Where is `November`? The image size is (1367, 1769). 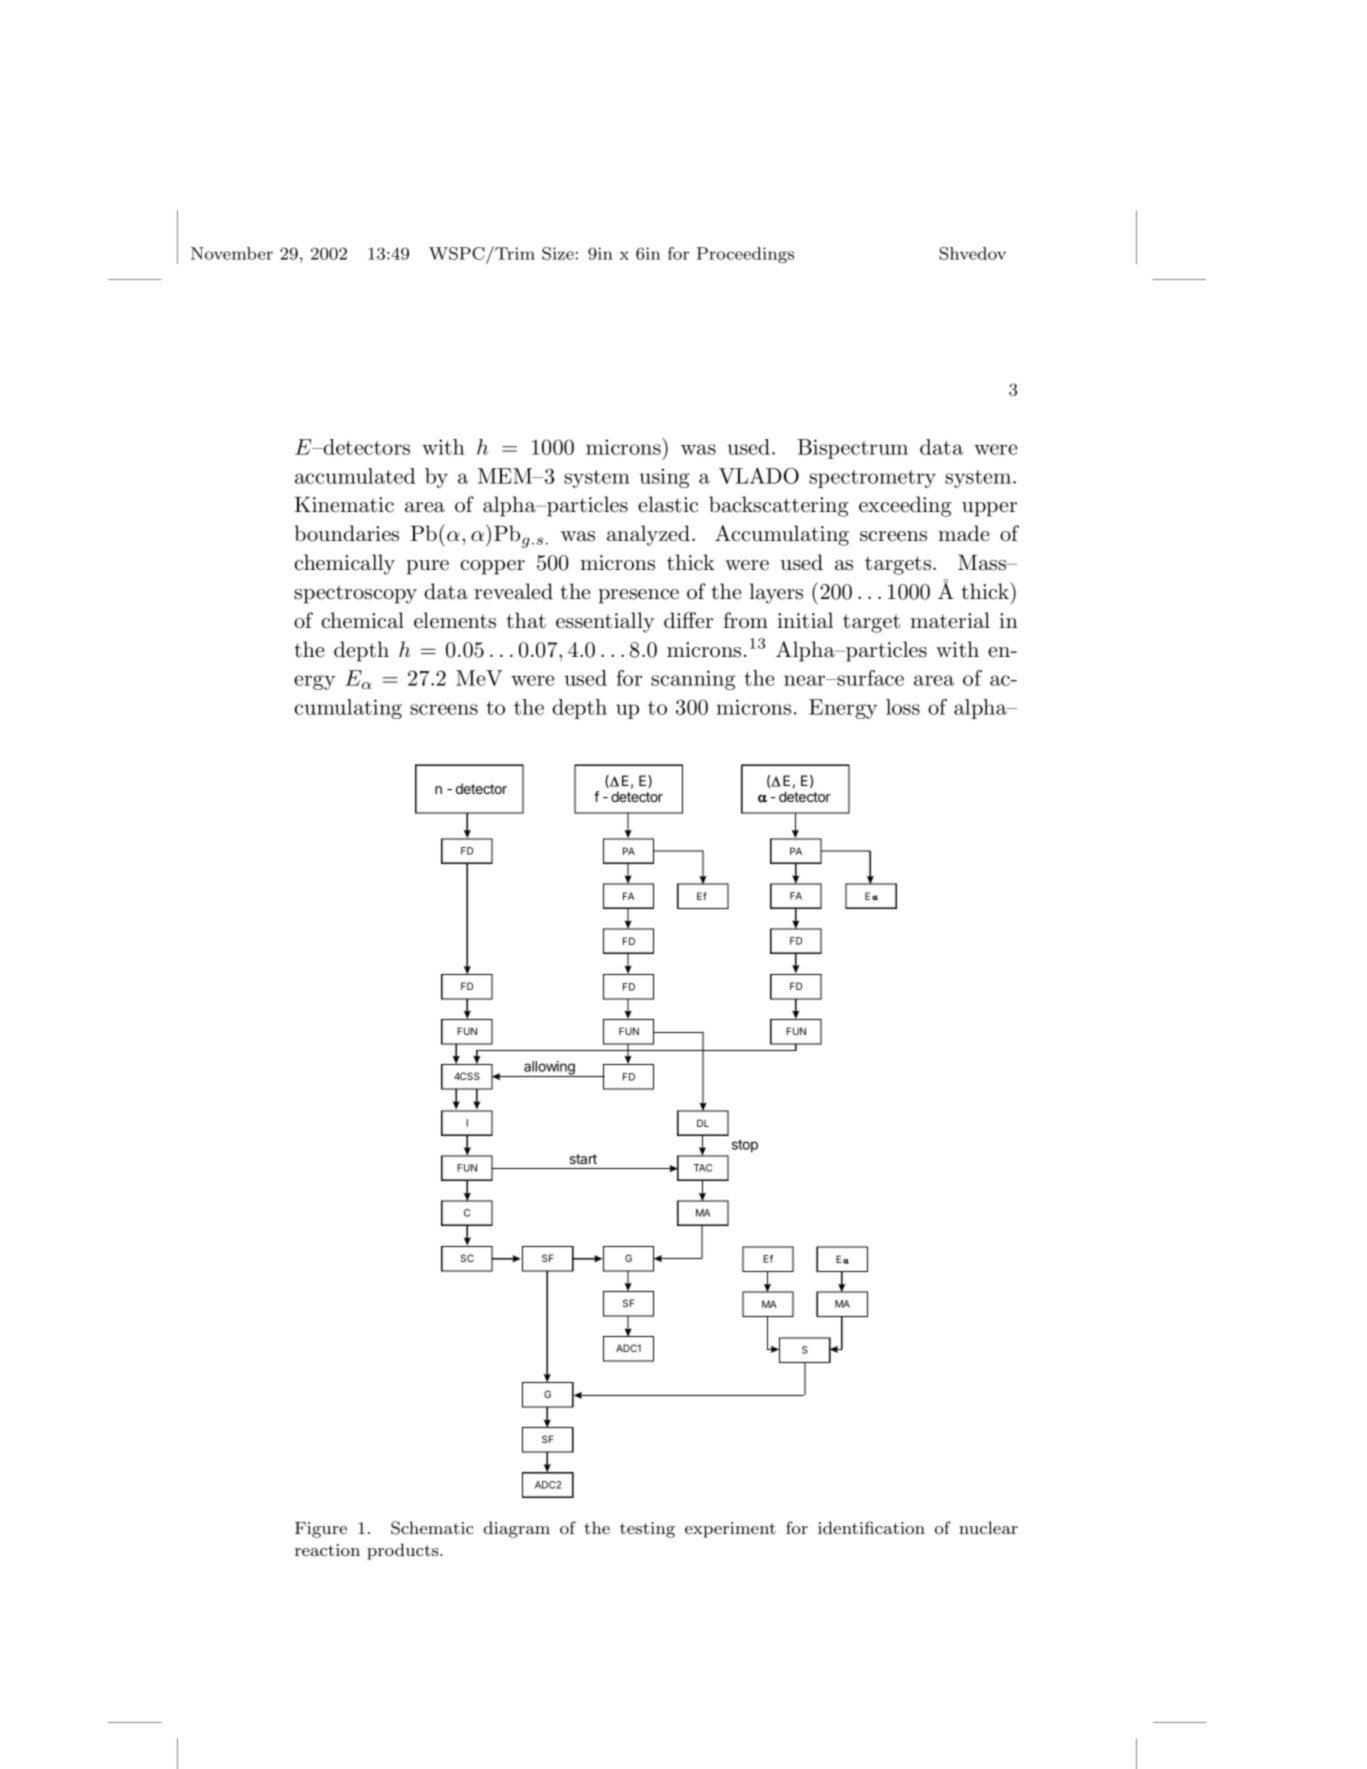 November is located at coordinates (232, 253).
